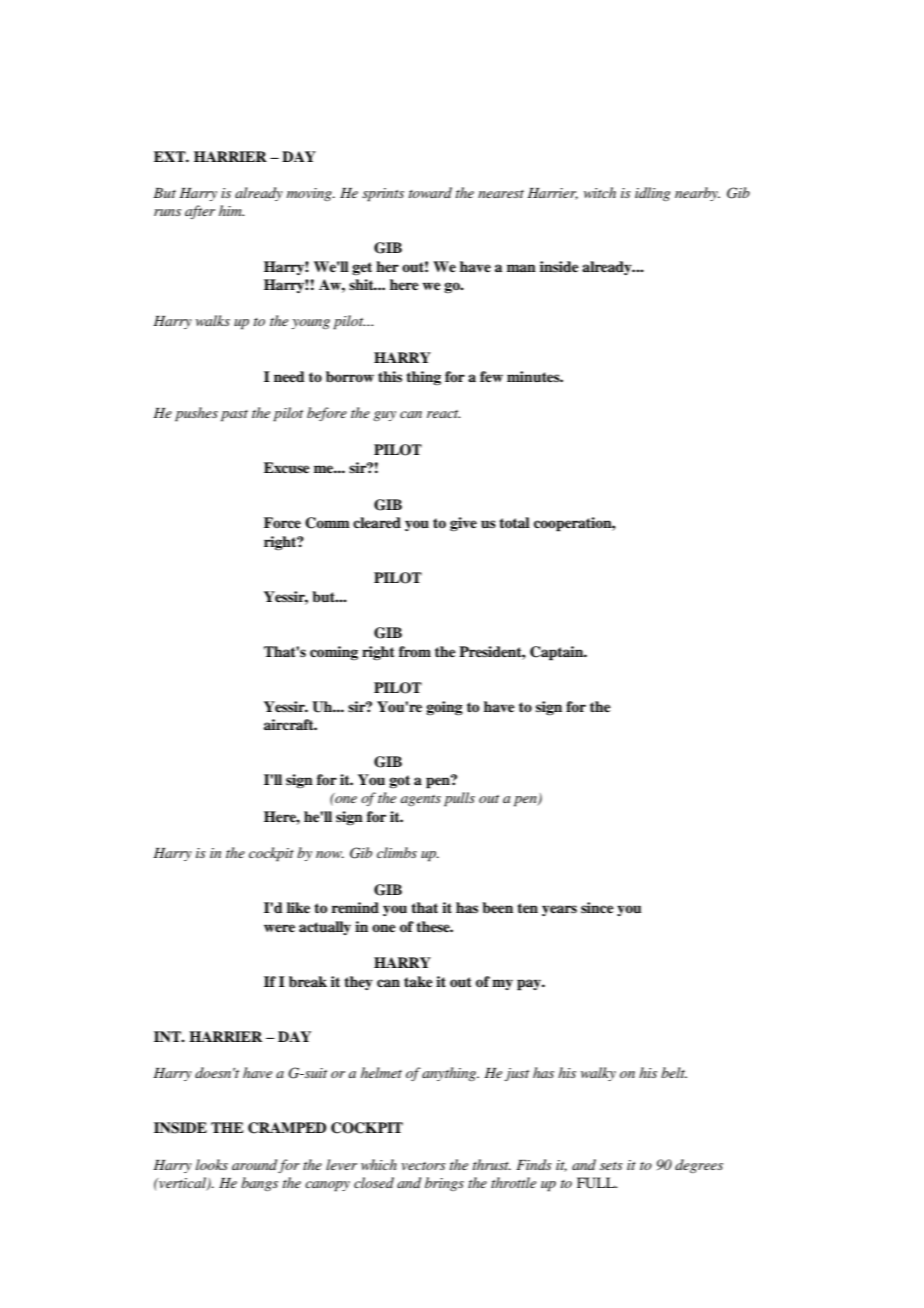  What do you see at coordinates (444, 708) in the screenshot?
I see `going` at bounding box center [444, 708].
